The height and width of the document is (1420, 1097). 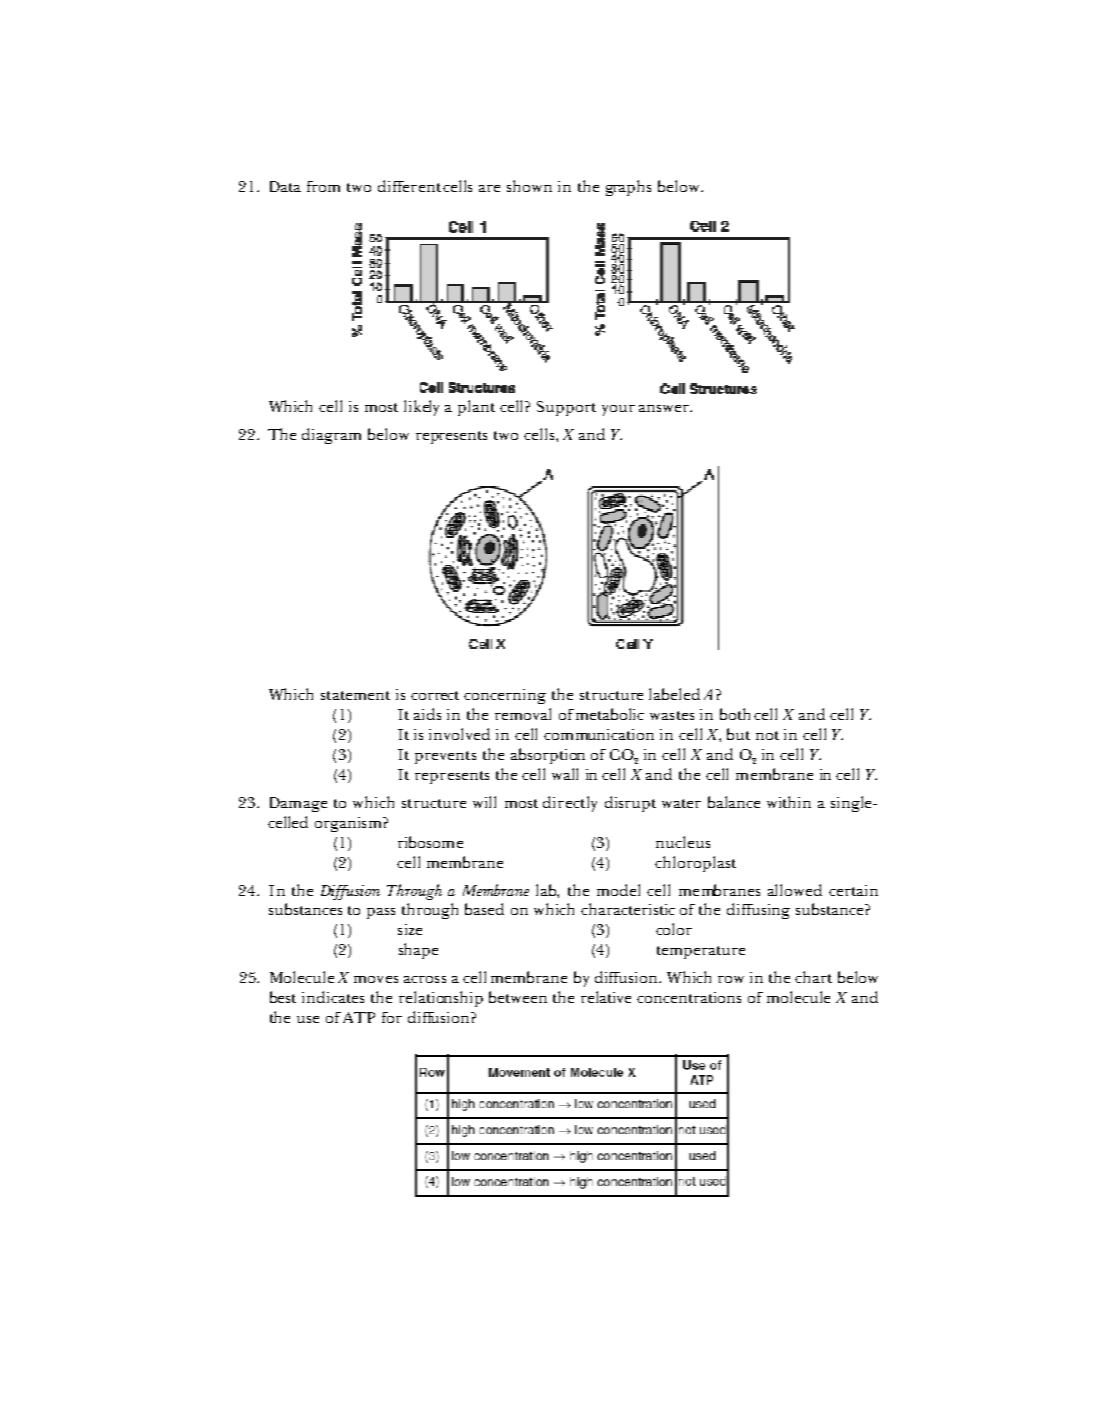 What do you see at coordinates (529, 186) in the document?
I see `shown` at bounding box center [529, 186].
